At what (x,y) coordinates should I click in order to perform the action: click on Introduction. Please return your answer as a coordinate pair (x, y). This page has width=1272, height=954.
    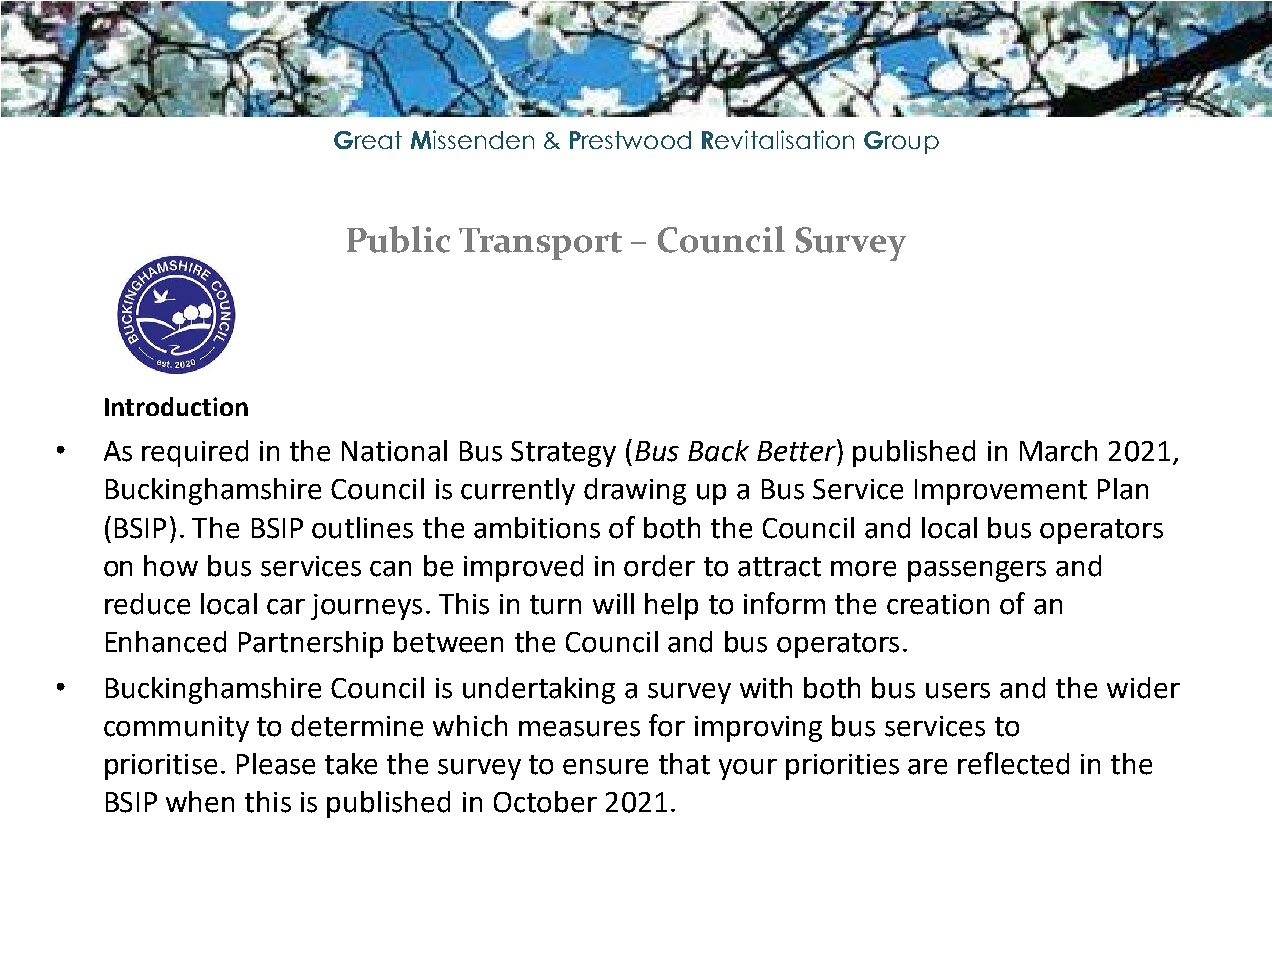
    Looking at the image, I should click on (176, 406).
